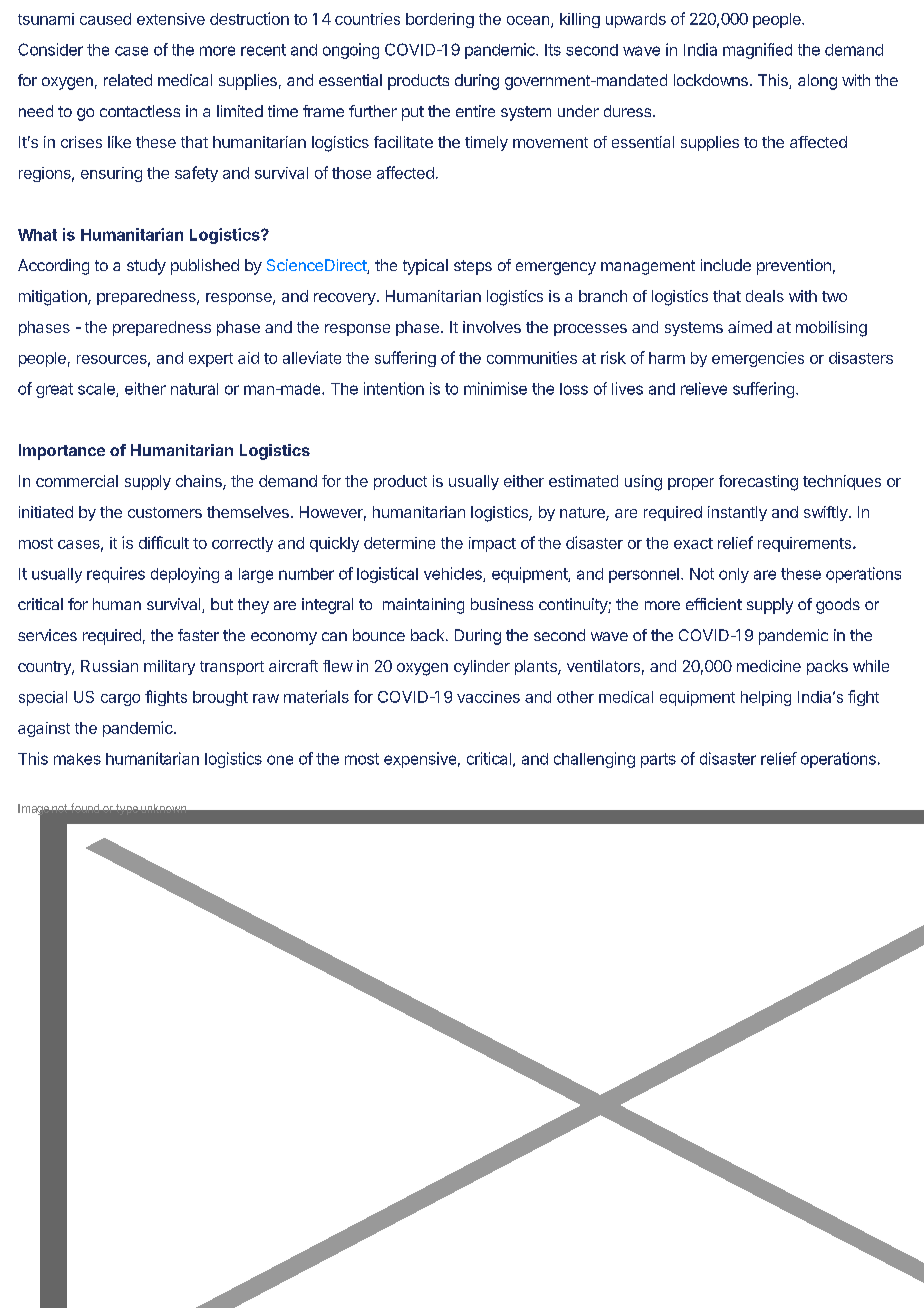  I want to click on helping, so click(766, 698).
